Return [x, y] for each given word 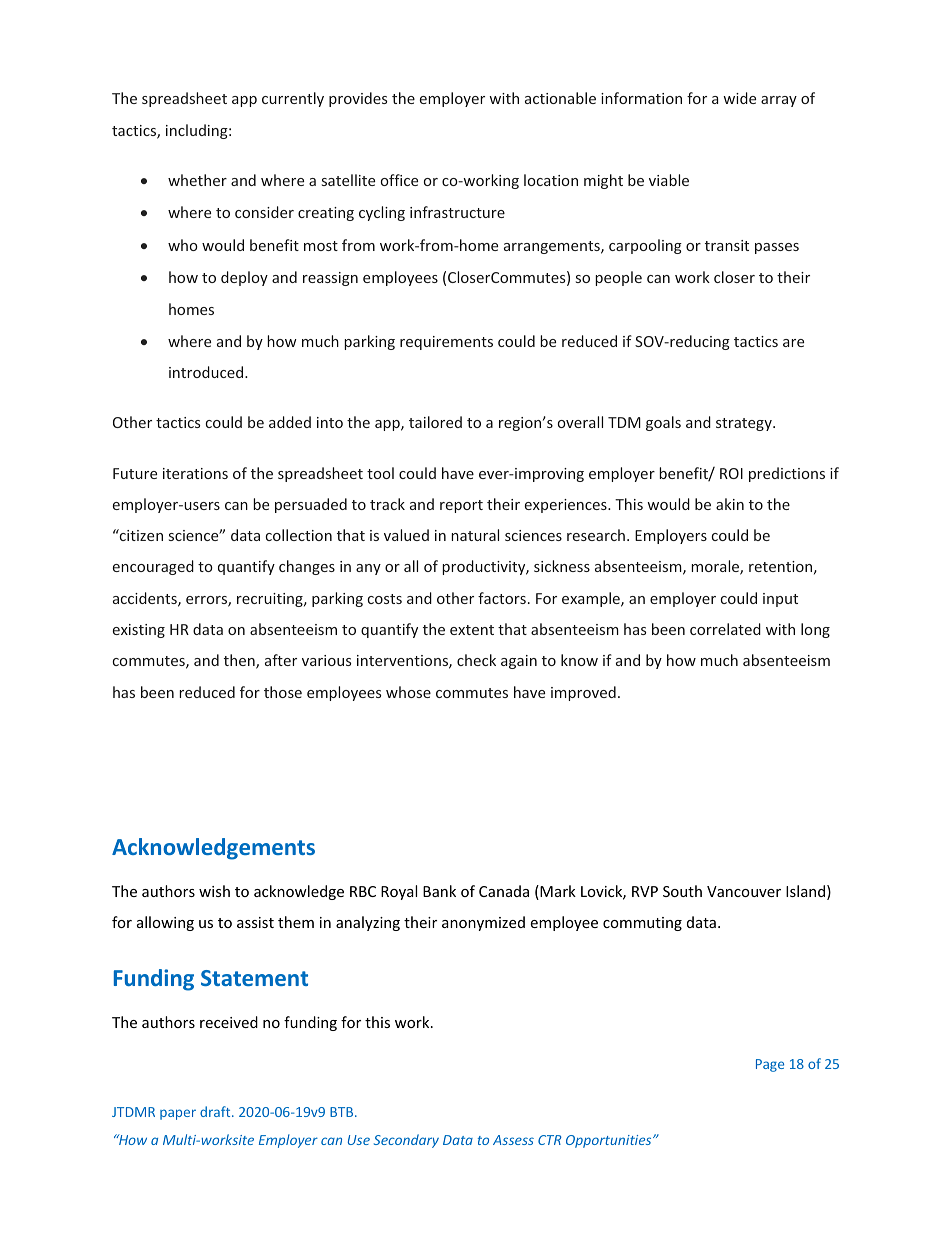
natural [475, 535]
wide [739, 98]
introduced [207, 372]
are [793, 343]
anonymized [483, 923]
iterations [195, 473]
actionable [560, 98]
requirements [446, 343]
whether [197, 180]
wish [214, 891]
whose [408, 692]
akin [730, 504]
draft [216, 1111]
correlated [725, 629]
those [283, 692]
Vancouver [744, 891]
